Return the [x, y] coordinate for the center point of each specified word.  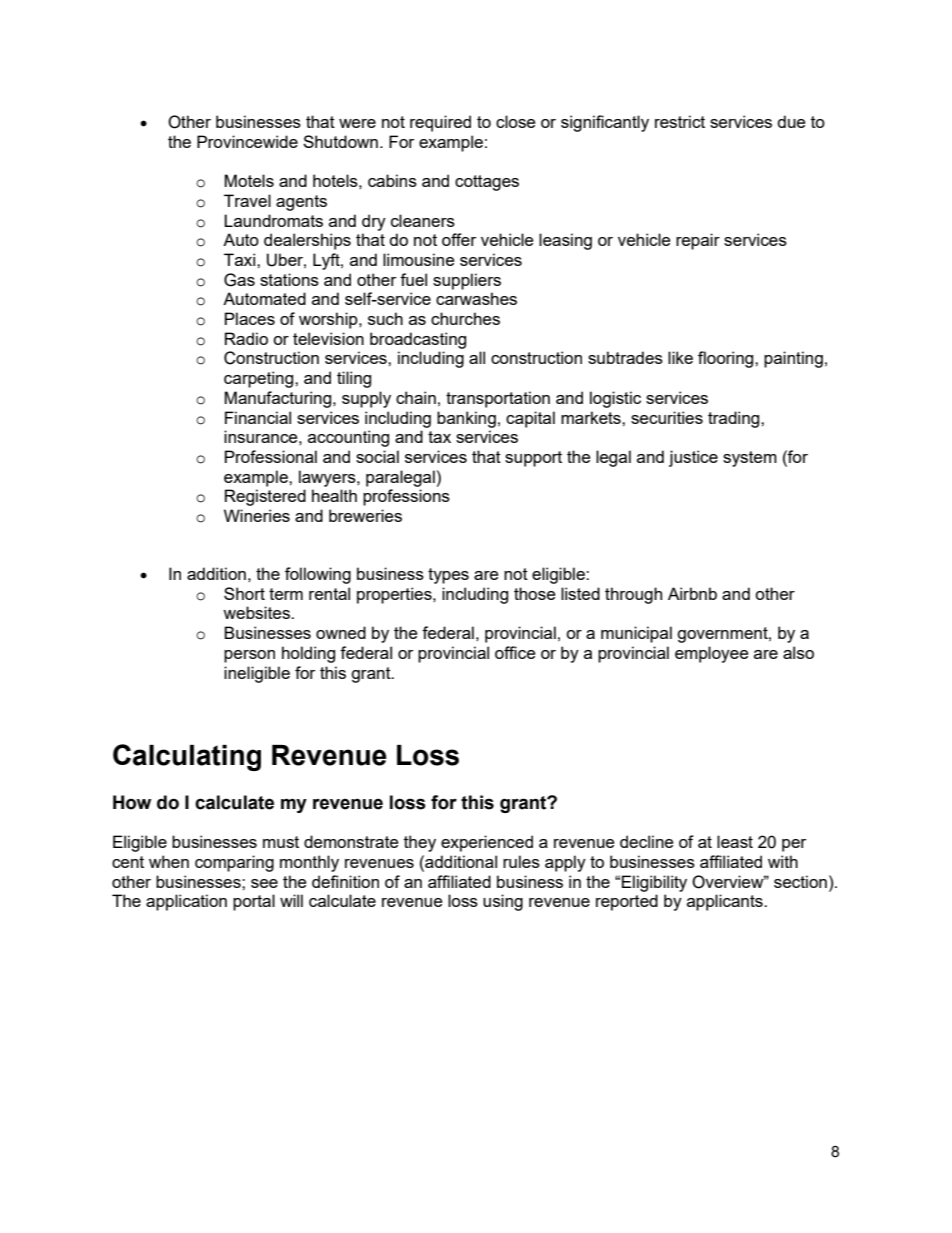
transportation [498, 399]
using [503, 902]
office [515, 652]
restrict [680, 121]
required [440, 123]
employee [711, 654]
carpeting [260, 379]
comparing [234, 863]
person [249, 656]
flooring [727, 359]
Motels [249, 180]
